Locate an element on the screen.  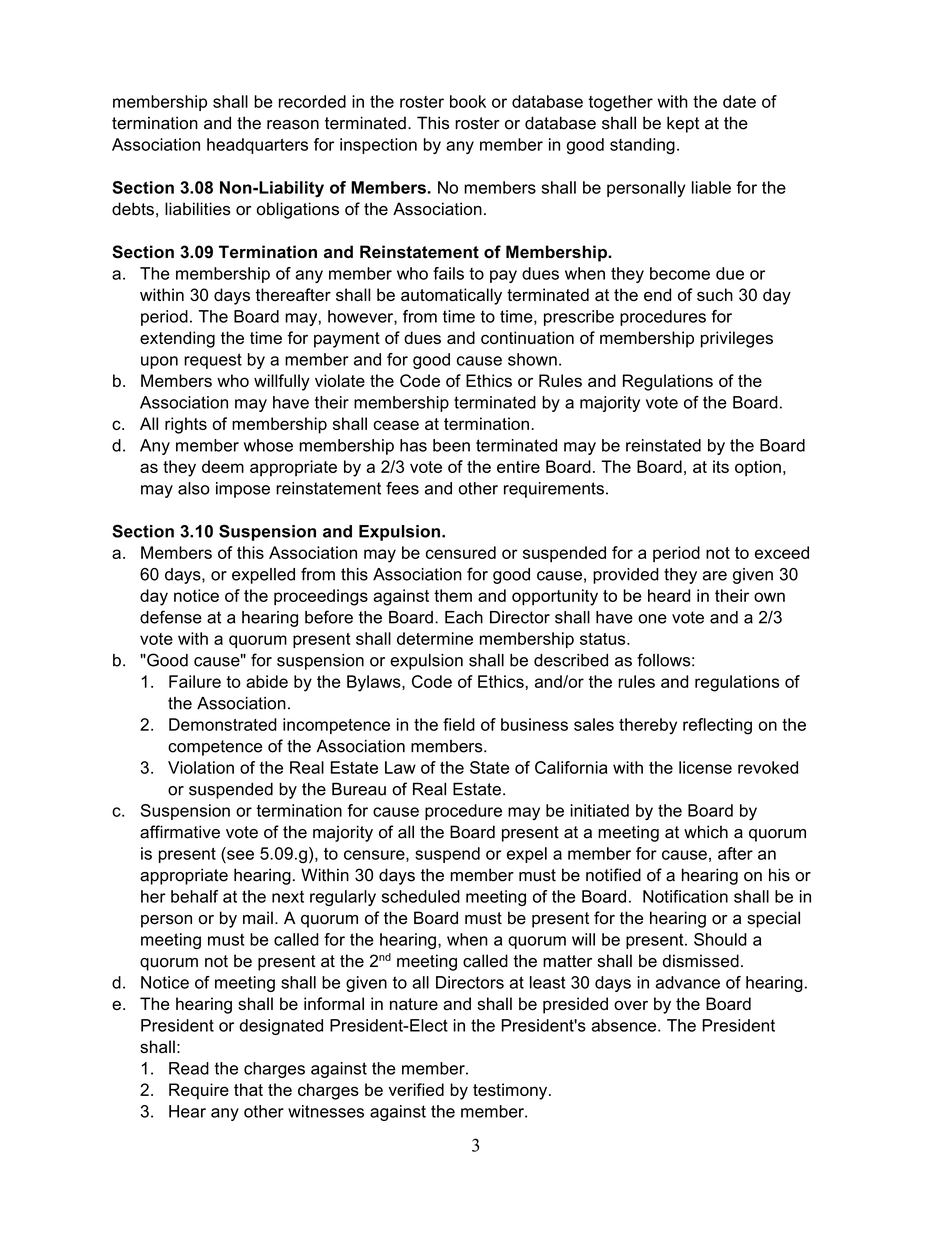
Read is located at coordinates (189, 1068).
